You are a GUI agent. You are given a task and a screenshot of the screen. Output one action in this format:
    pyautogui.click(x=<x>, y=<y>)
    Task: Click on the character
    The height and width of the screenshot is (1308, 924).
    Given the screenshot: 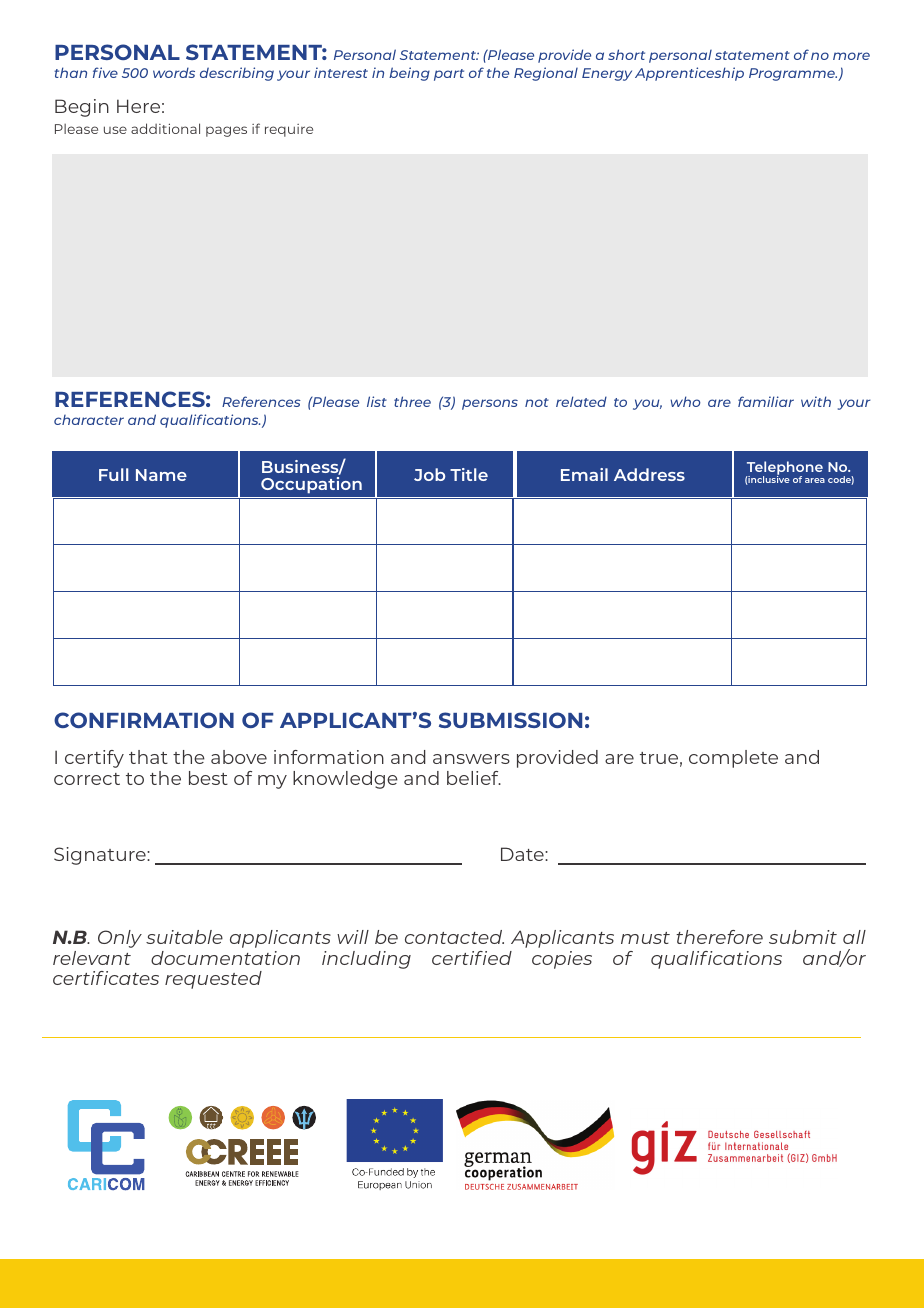 What is the action you would take?
    pyautogui.click(x=89, y=420)
